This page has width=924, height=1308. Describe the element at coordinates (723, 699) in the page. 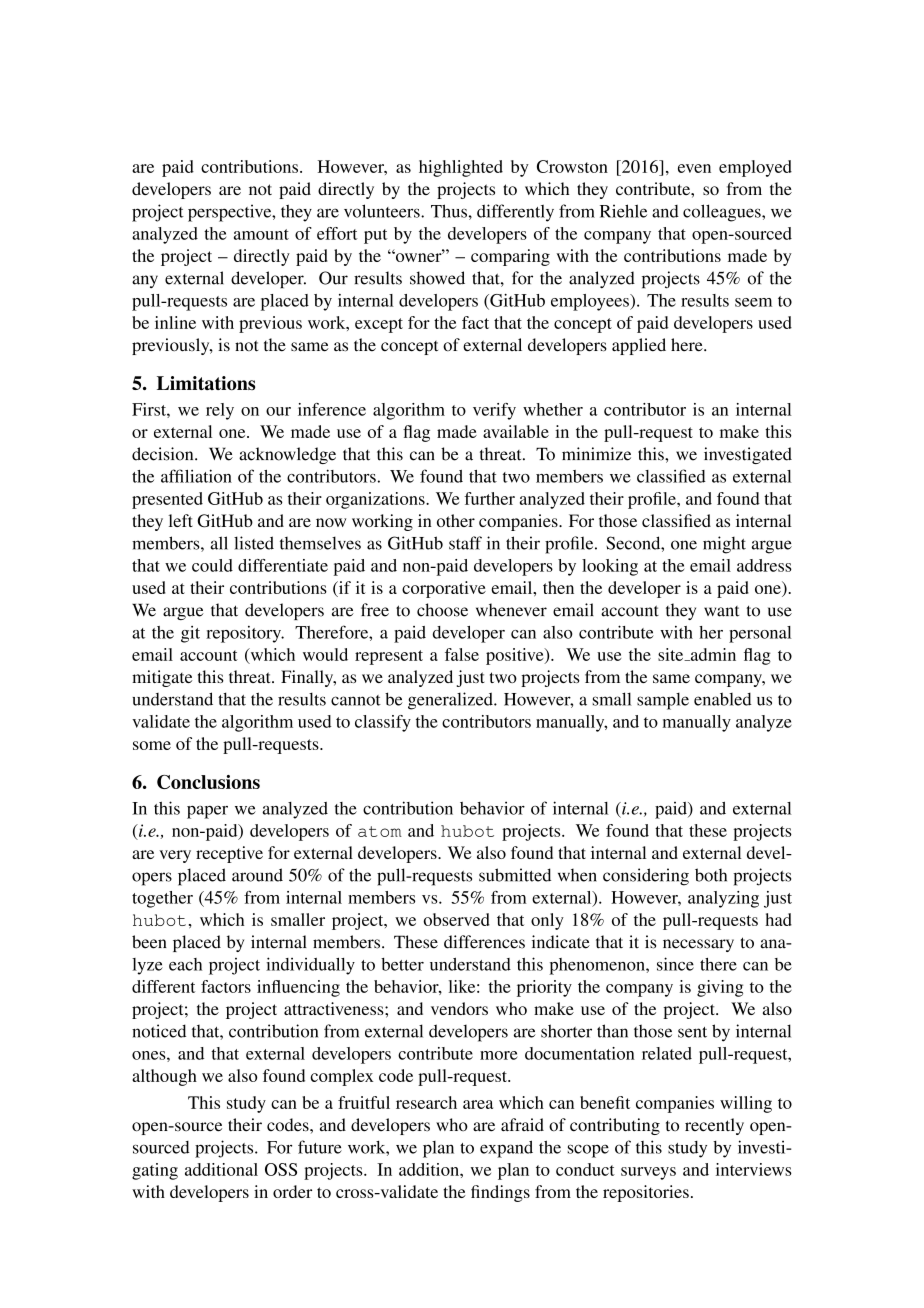

I see `enabled` at that location.
